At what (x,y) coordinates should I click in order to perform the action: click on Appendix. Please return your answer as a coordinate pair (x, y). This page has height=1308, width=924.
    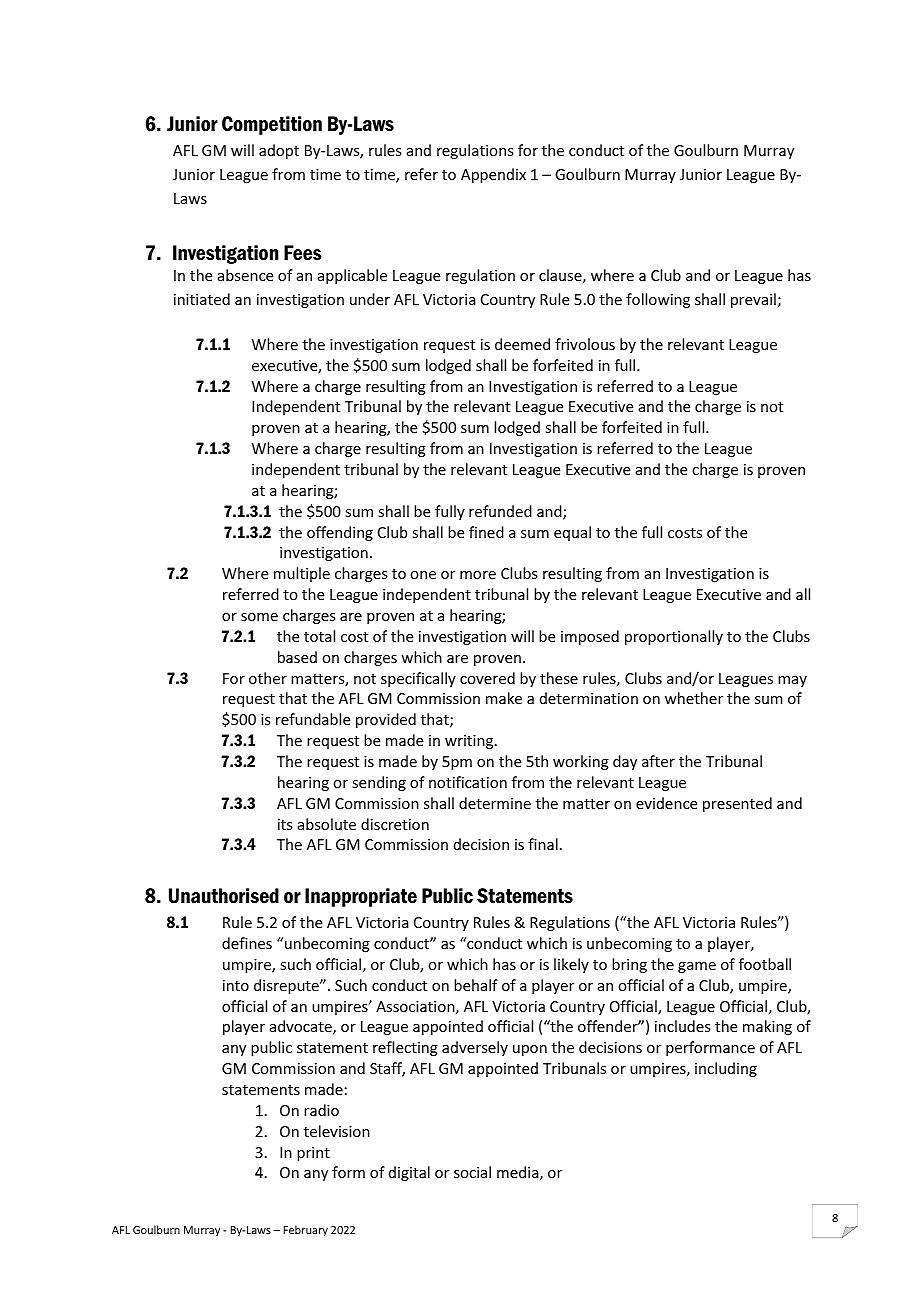
    Looking at the image, I should click on (493, 175).
